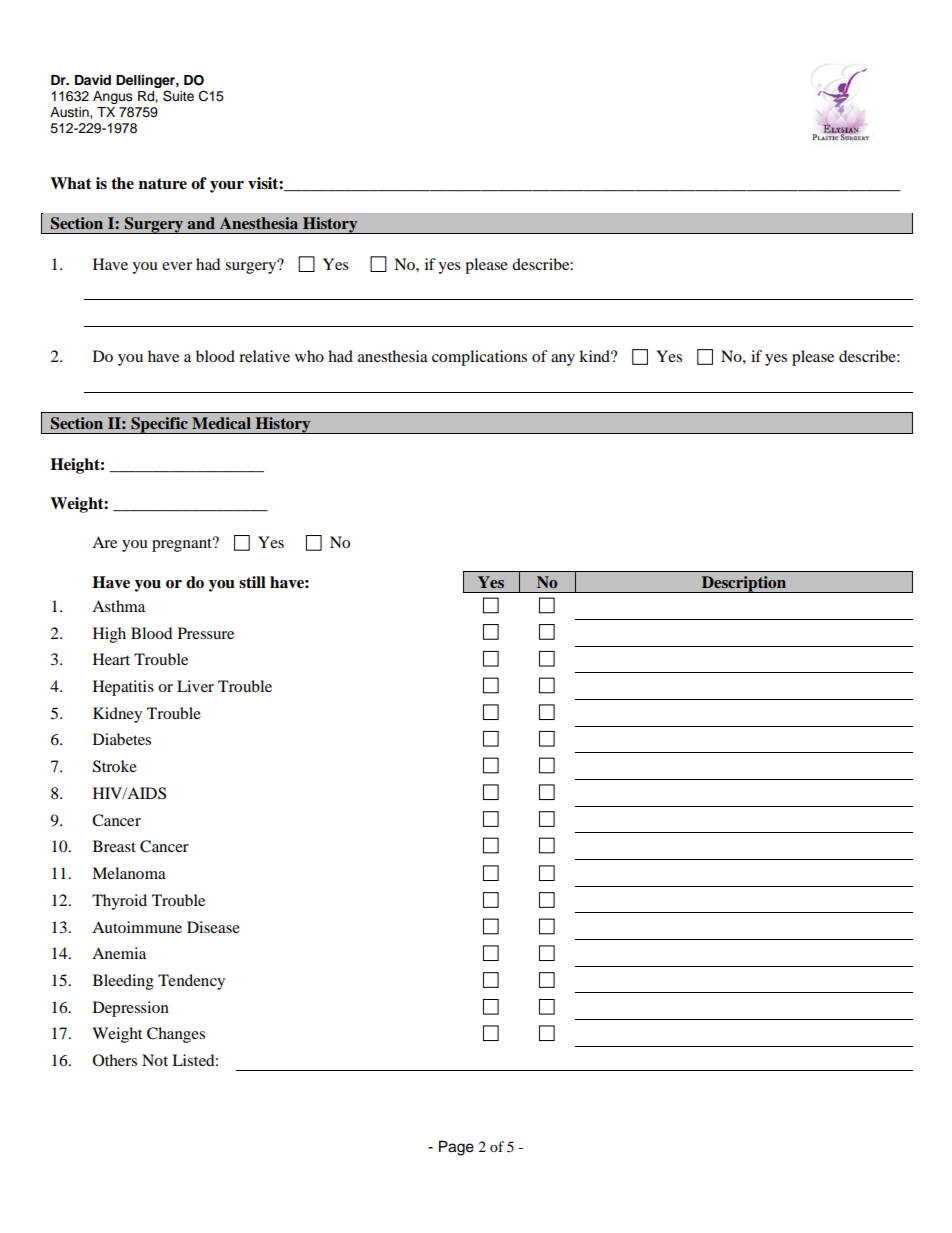 This page has width=952, height=1233. What do you see at coordinates (155, 1060) in the page?
I see `Not` at bounding box center [155, 1060].
